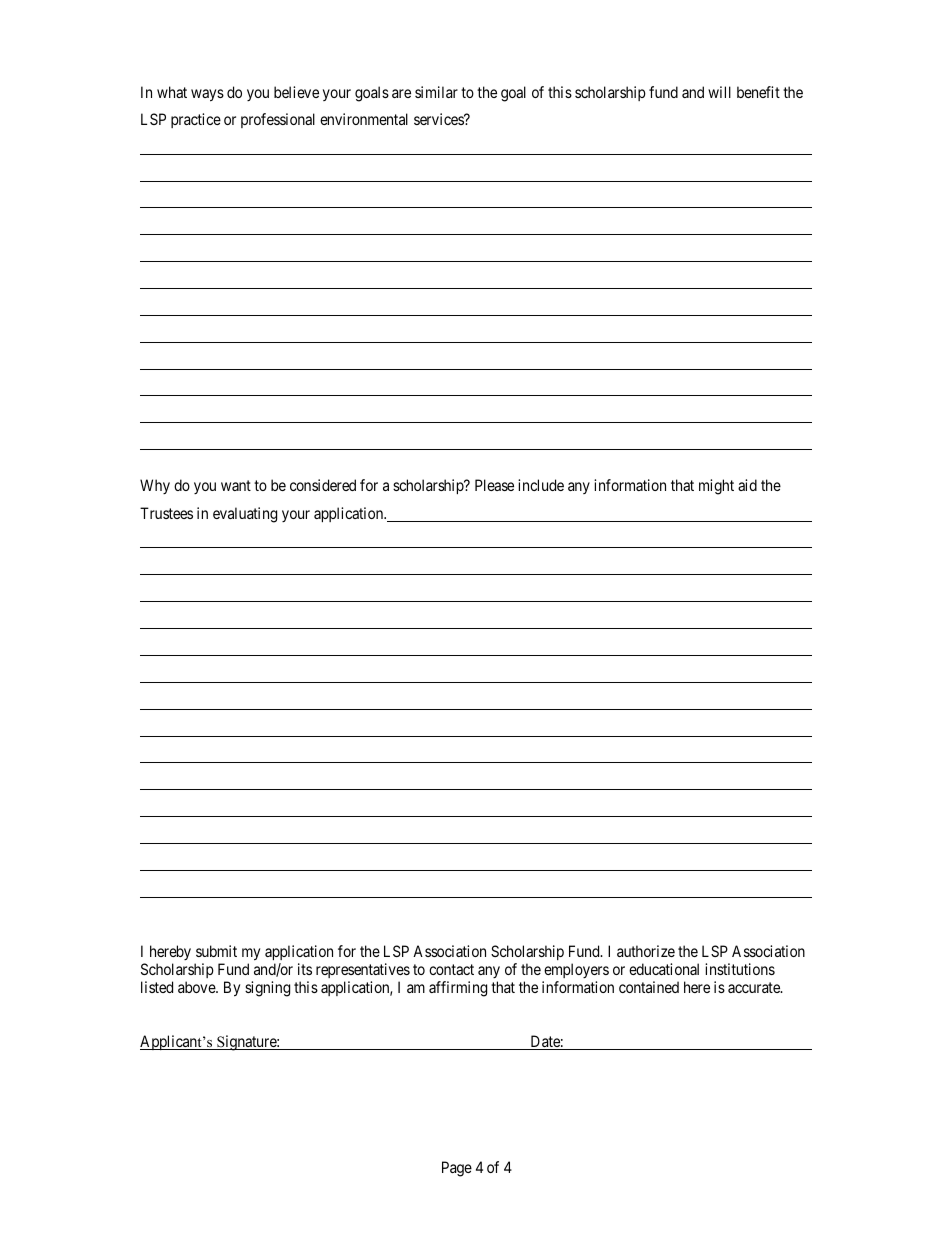  Describe the element at coordinates (196, 120) in the document. I see `practice` at that location.
